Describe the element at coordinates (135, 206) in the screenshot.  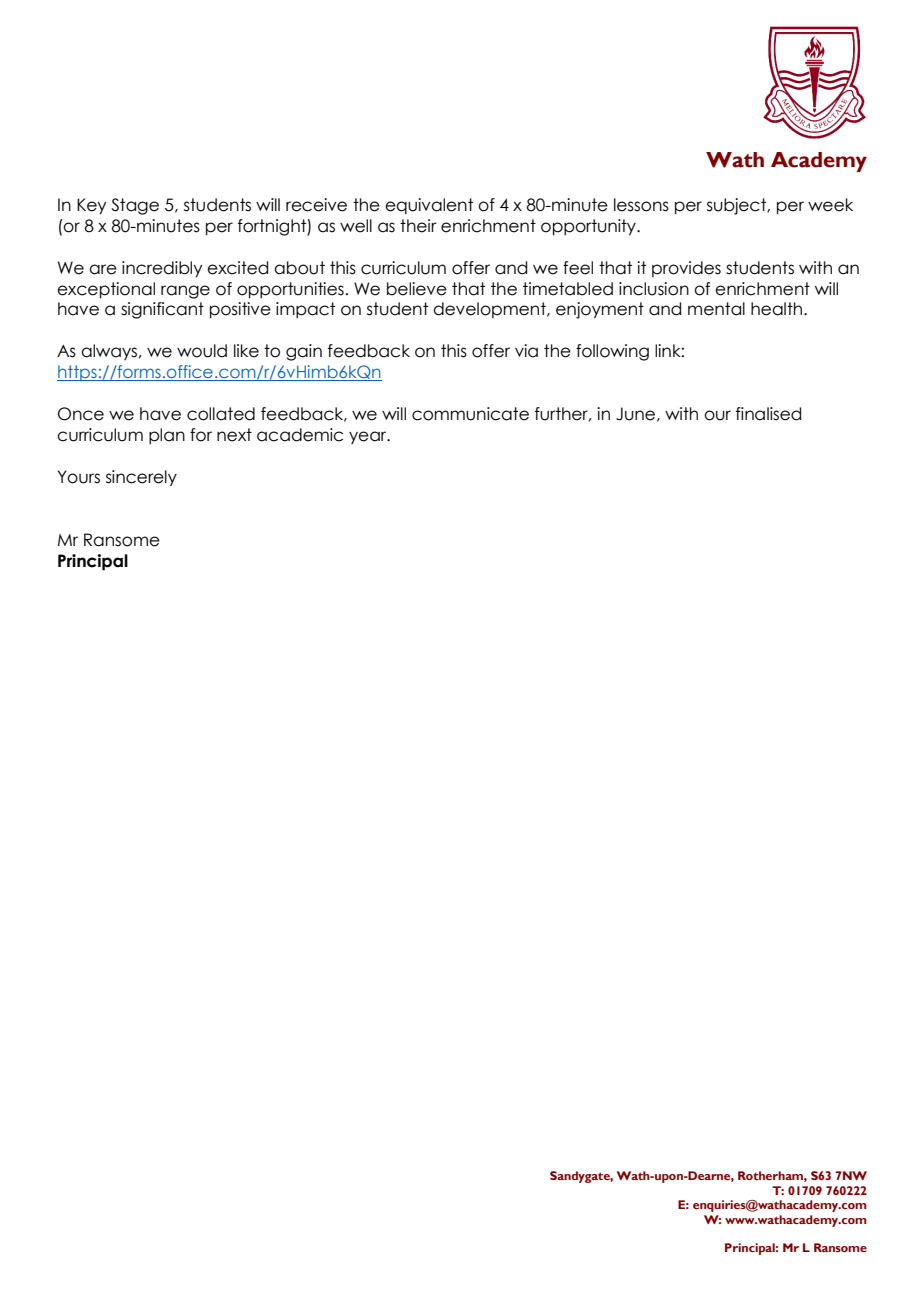
I see `Stage` at that location.
